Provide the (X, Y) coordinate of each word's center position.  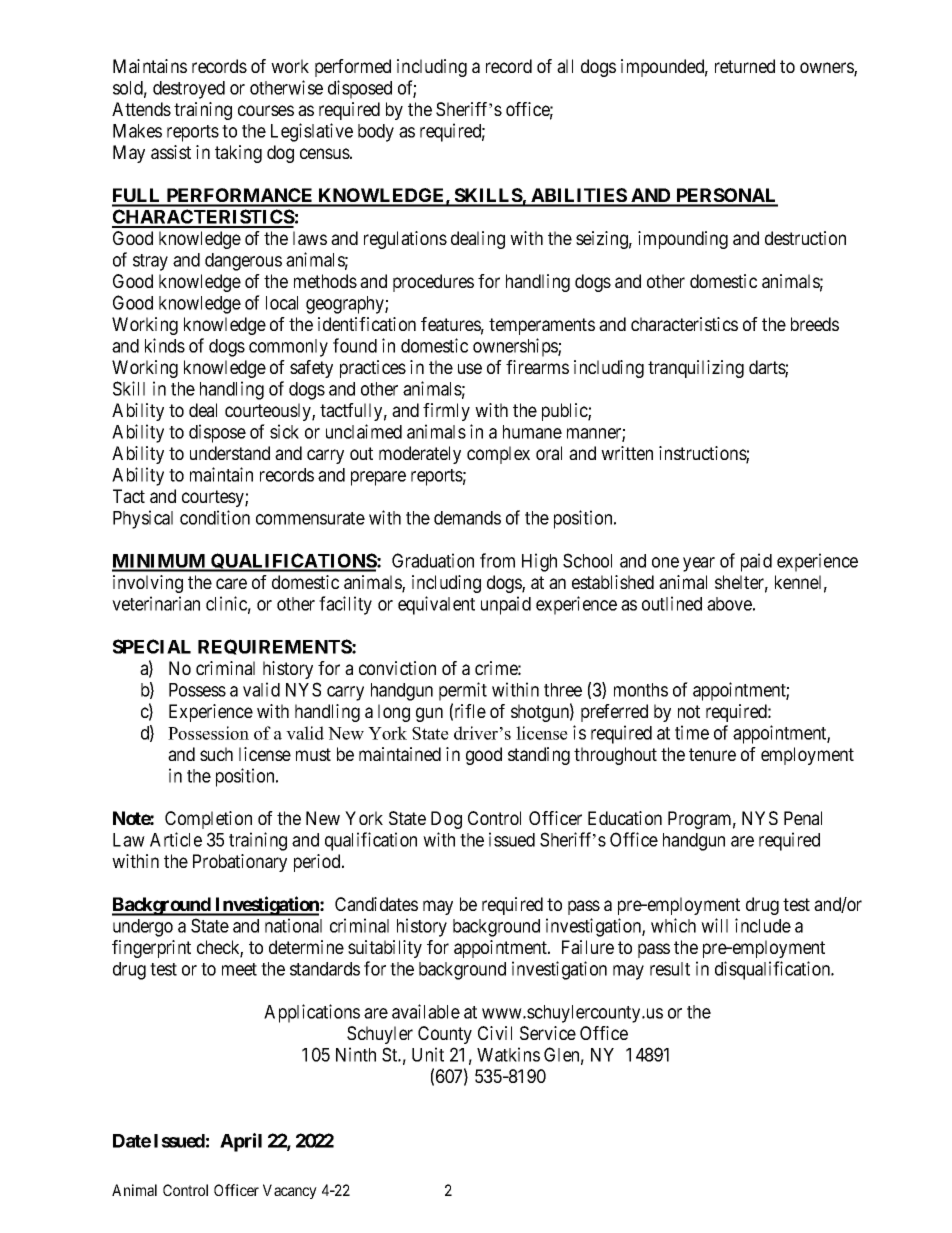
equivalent (436, 605)
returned (745, 66)
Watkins (508, 1054)
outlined (672, 603)
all (565, 66)
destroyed (189, 90)
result (670, 969)
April (241, 1142)
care (231, 583)
